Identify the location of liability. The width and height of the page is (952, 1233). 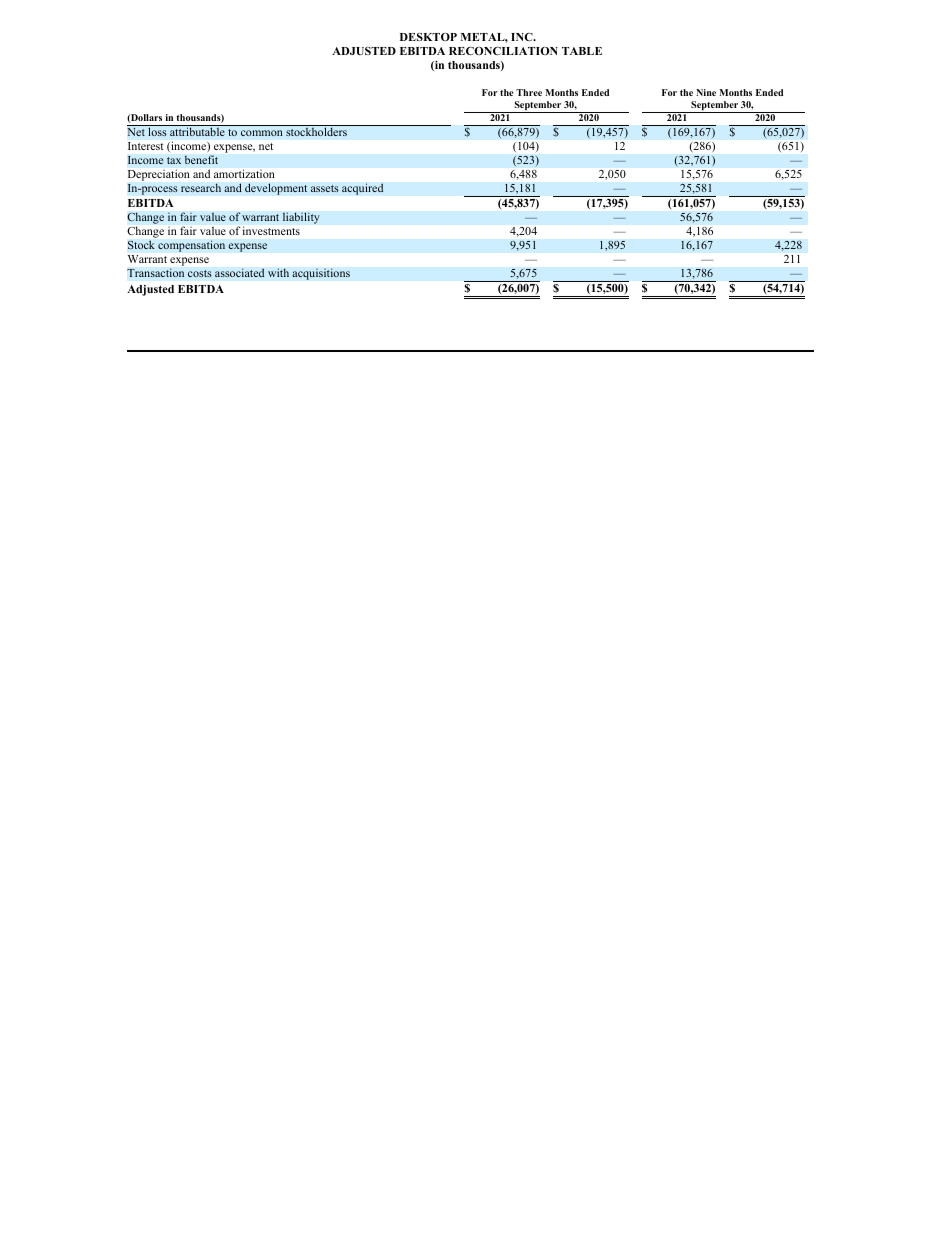
(301, 218).
